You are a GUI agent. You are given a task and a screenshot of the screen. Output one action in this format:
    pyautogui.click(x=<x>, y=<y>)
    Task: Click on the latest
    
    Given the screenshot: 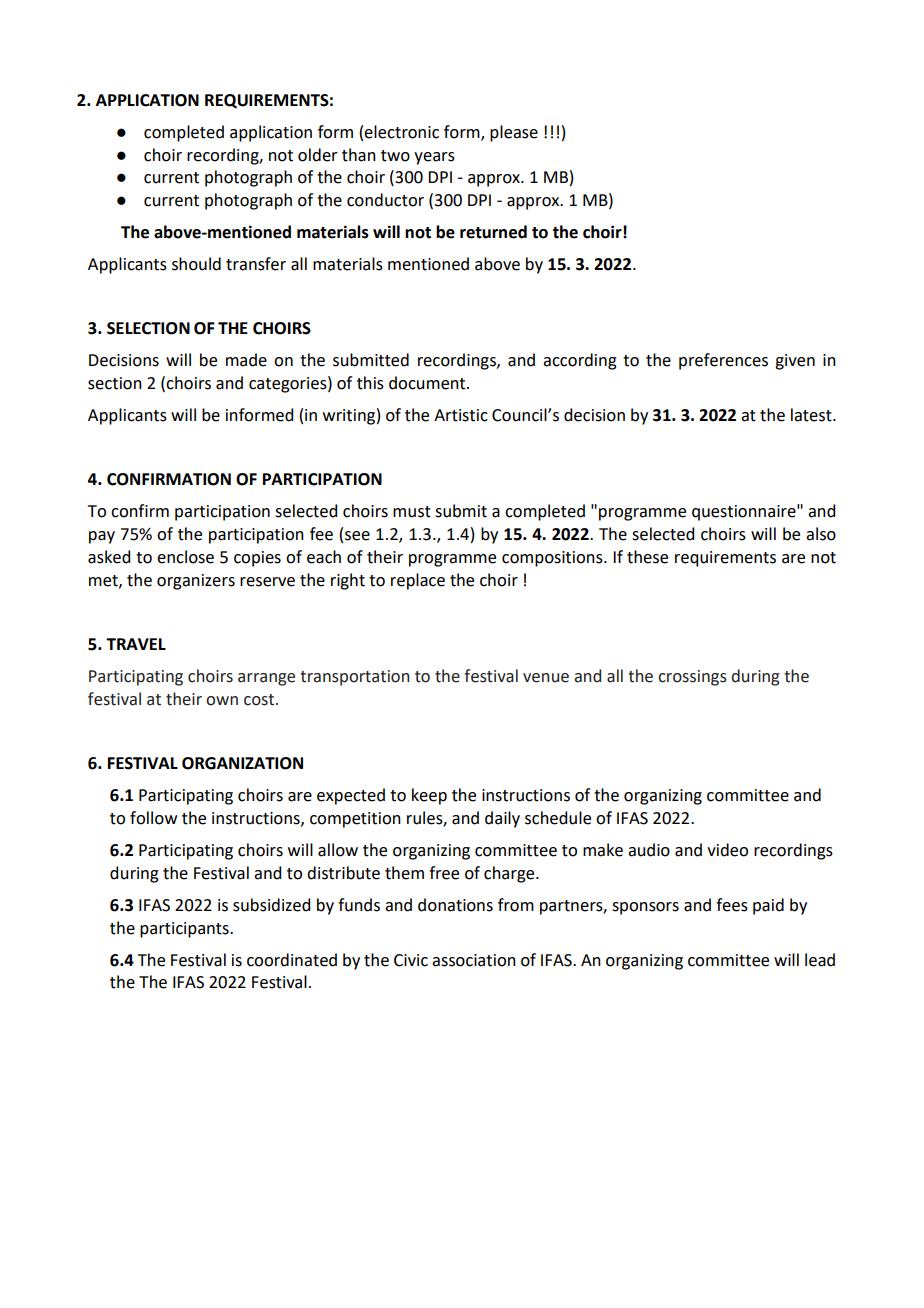 What is the action you would take?
    pyautogui.click(x=812, y=415)
